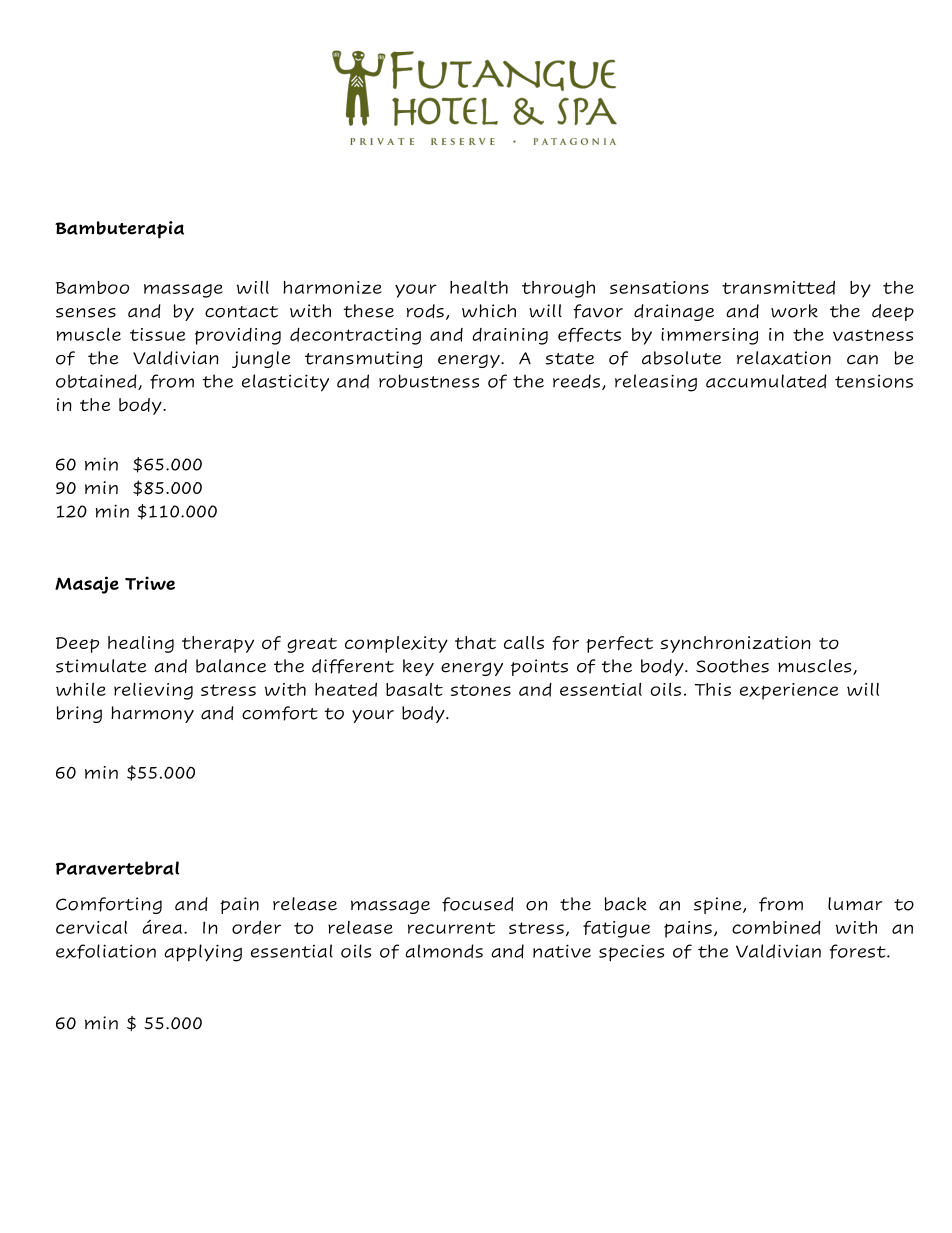 The image size is (952, 1233). Describe the element at coordinates (766, 381) in the screenshot. I see `accumulated` at that location.
